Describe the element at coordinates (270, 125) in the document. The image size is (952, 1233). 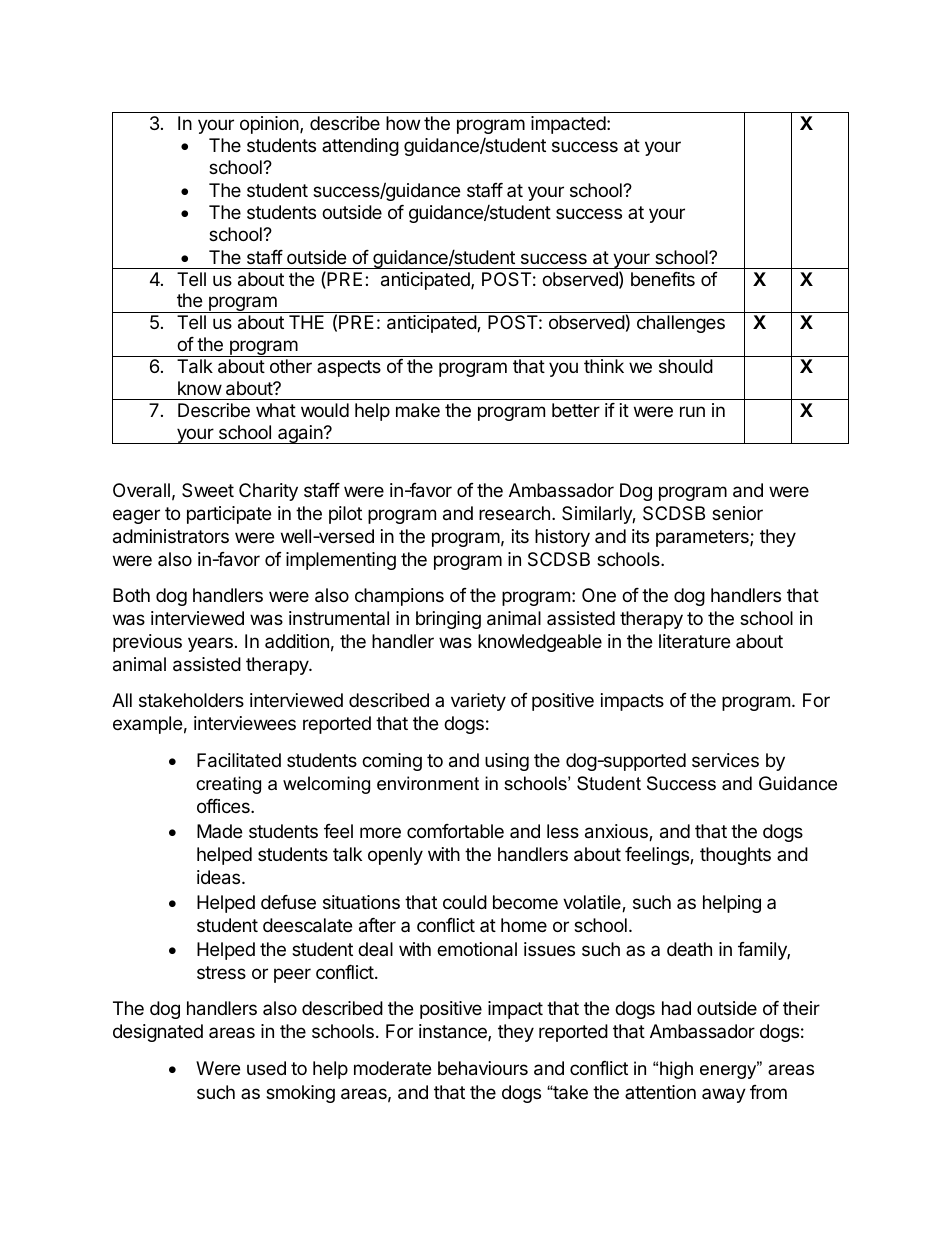
I see `opinion` at that location.
